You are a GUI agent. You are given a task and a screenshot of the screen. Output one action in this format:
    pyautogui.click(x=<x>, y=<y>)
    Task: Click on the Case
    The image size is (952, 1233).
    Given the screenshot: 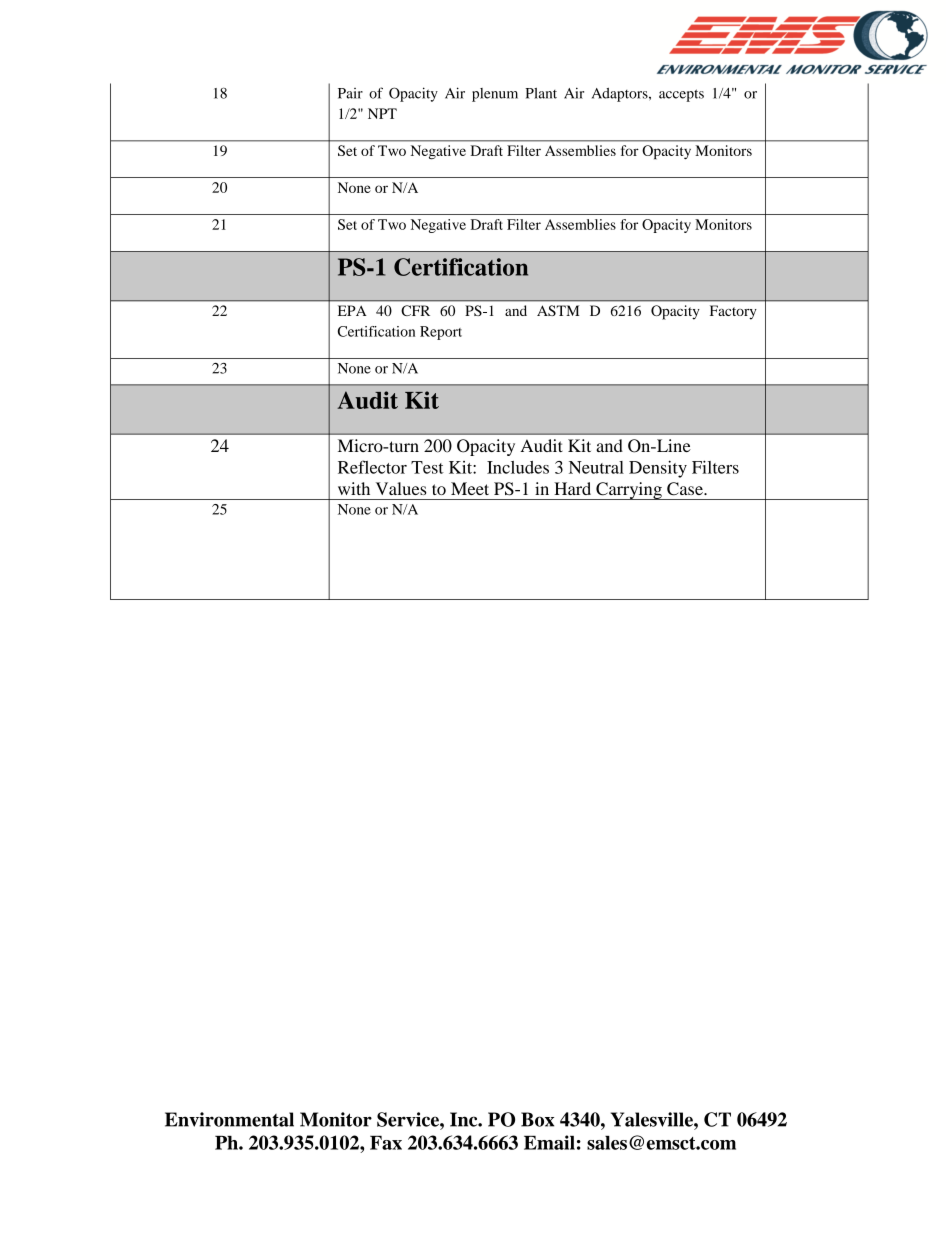 What is the action you would take?
    pyautogui.click(x=686, y=489)
